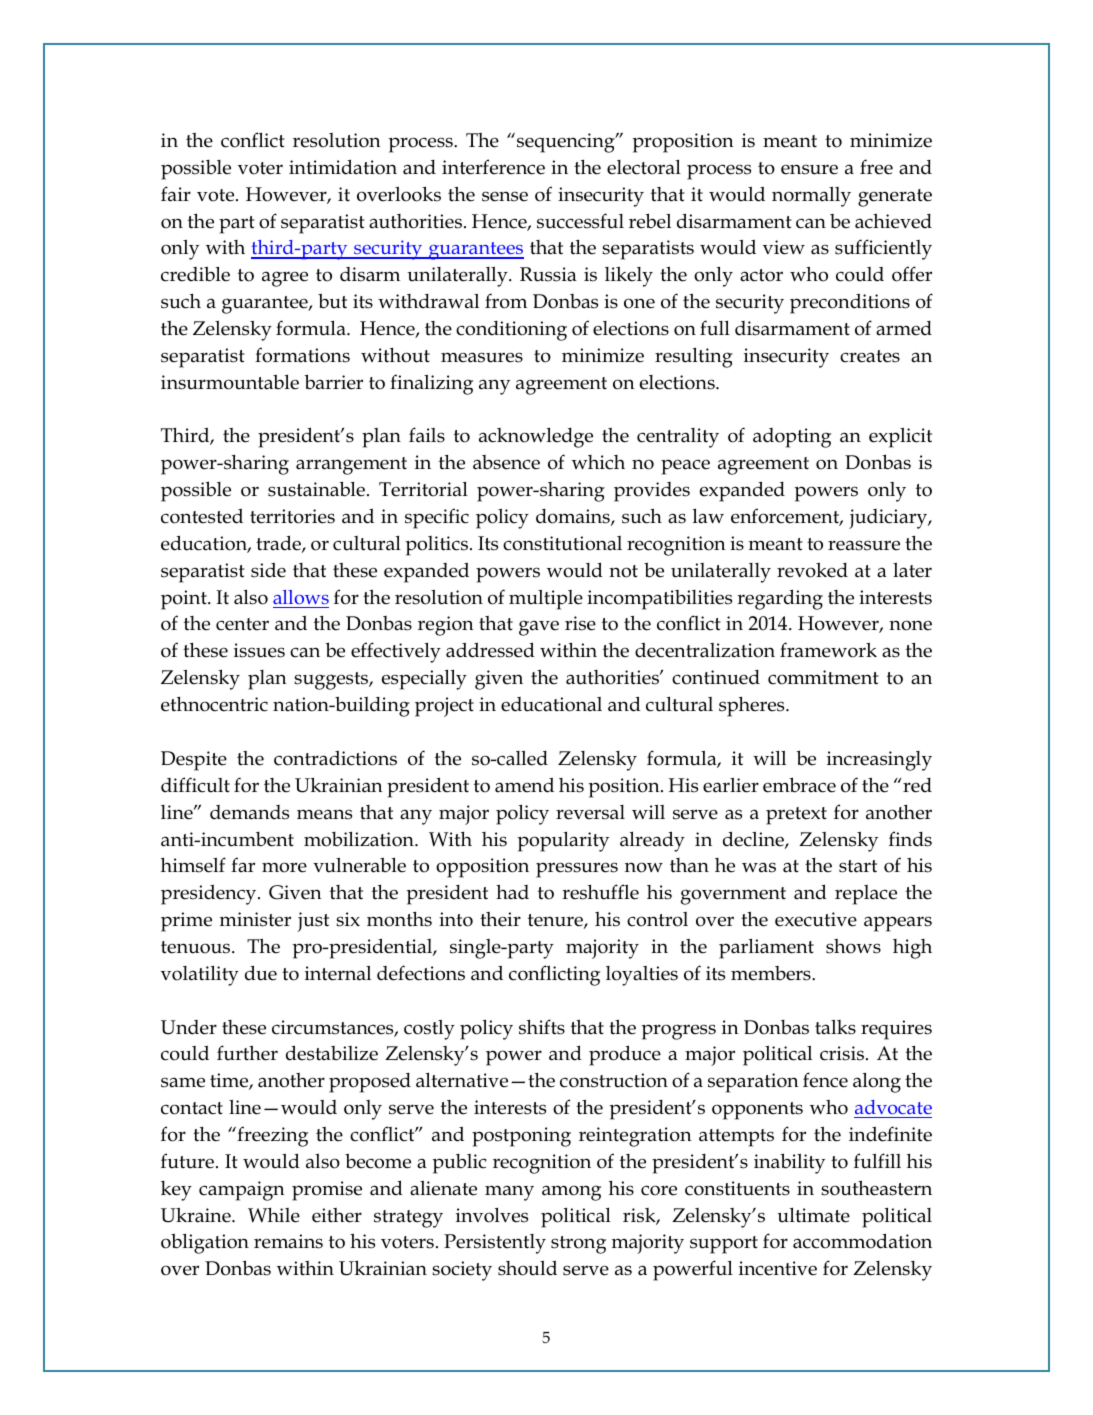 The height and width of the page is (1415, 1093). Describe the element at coordinates (176, 194) in the page. I see `fair` at that location.
